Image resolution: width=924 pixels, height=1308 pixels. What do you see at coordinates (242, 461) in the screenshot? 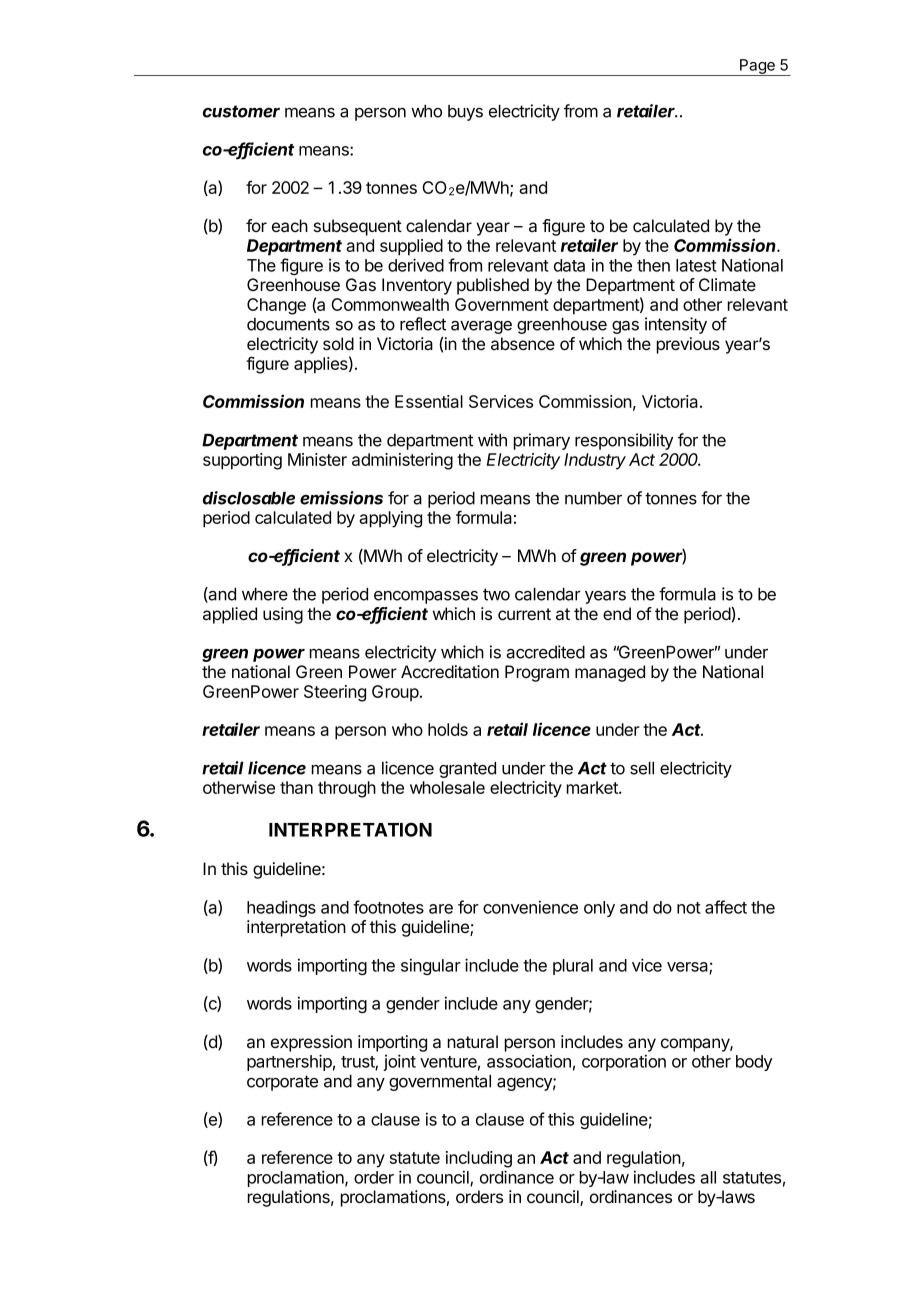
I see `supporting` at bounding box center [242, 461].
